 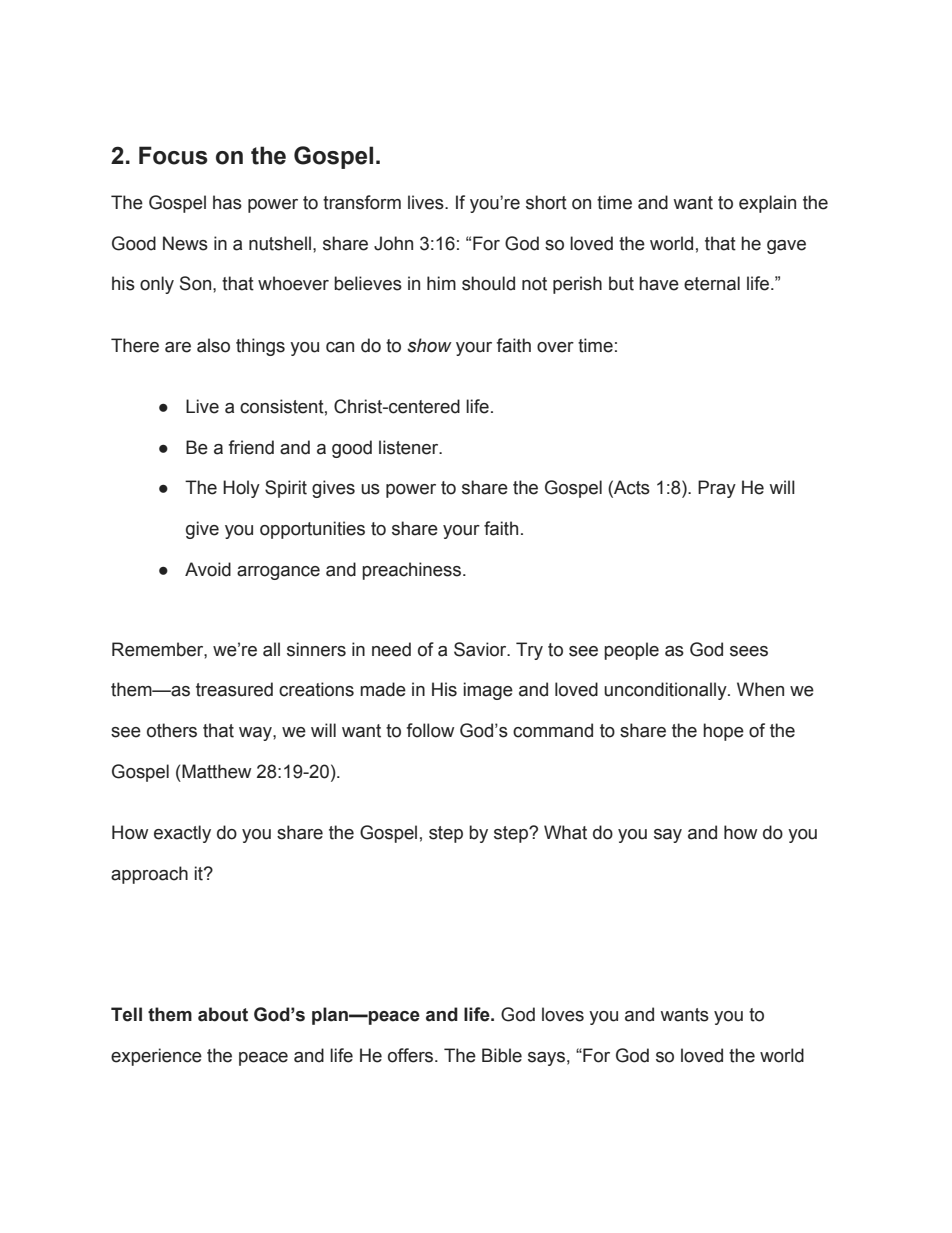 I want to click on has, so click(x=227, y=202).
